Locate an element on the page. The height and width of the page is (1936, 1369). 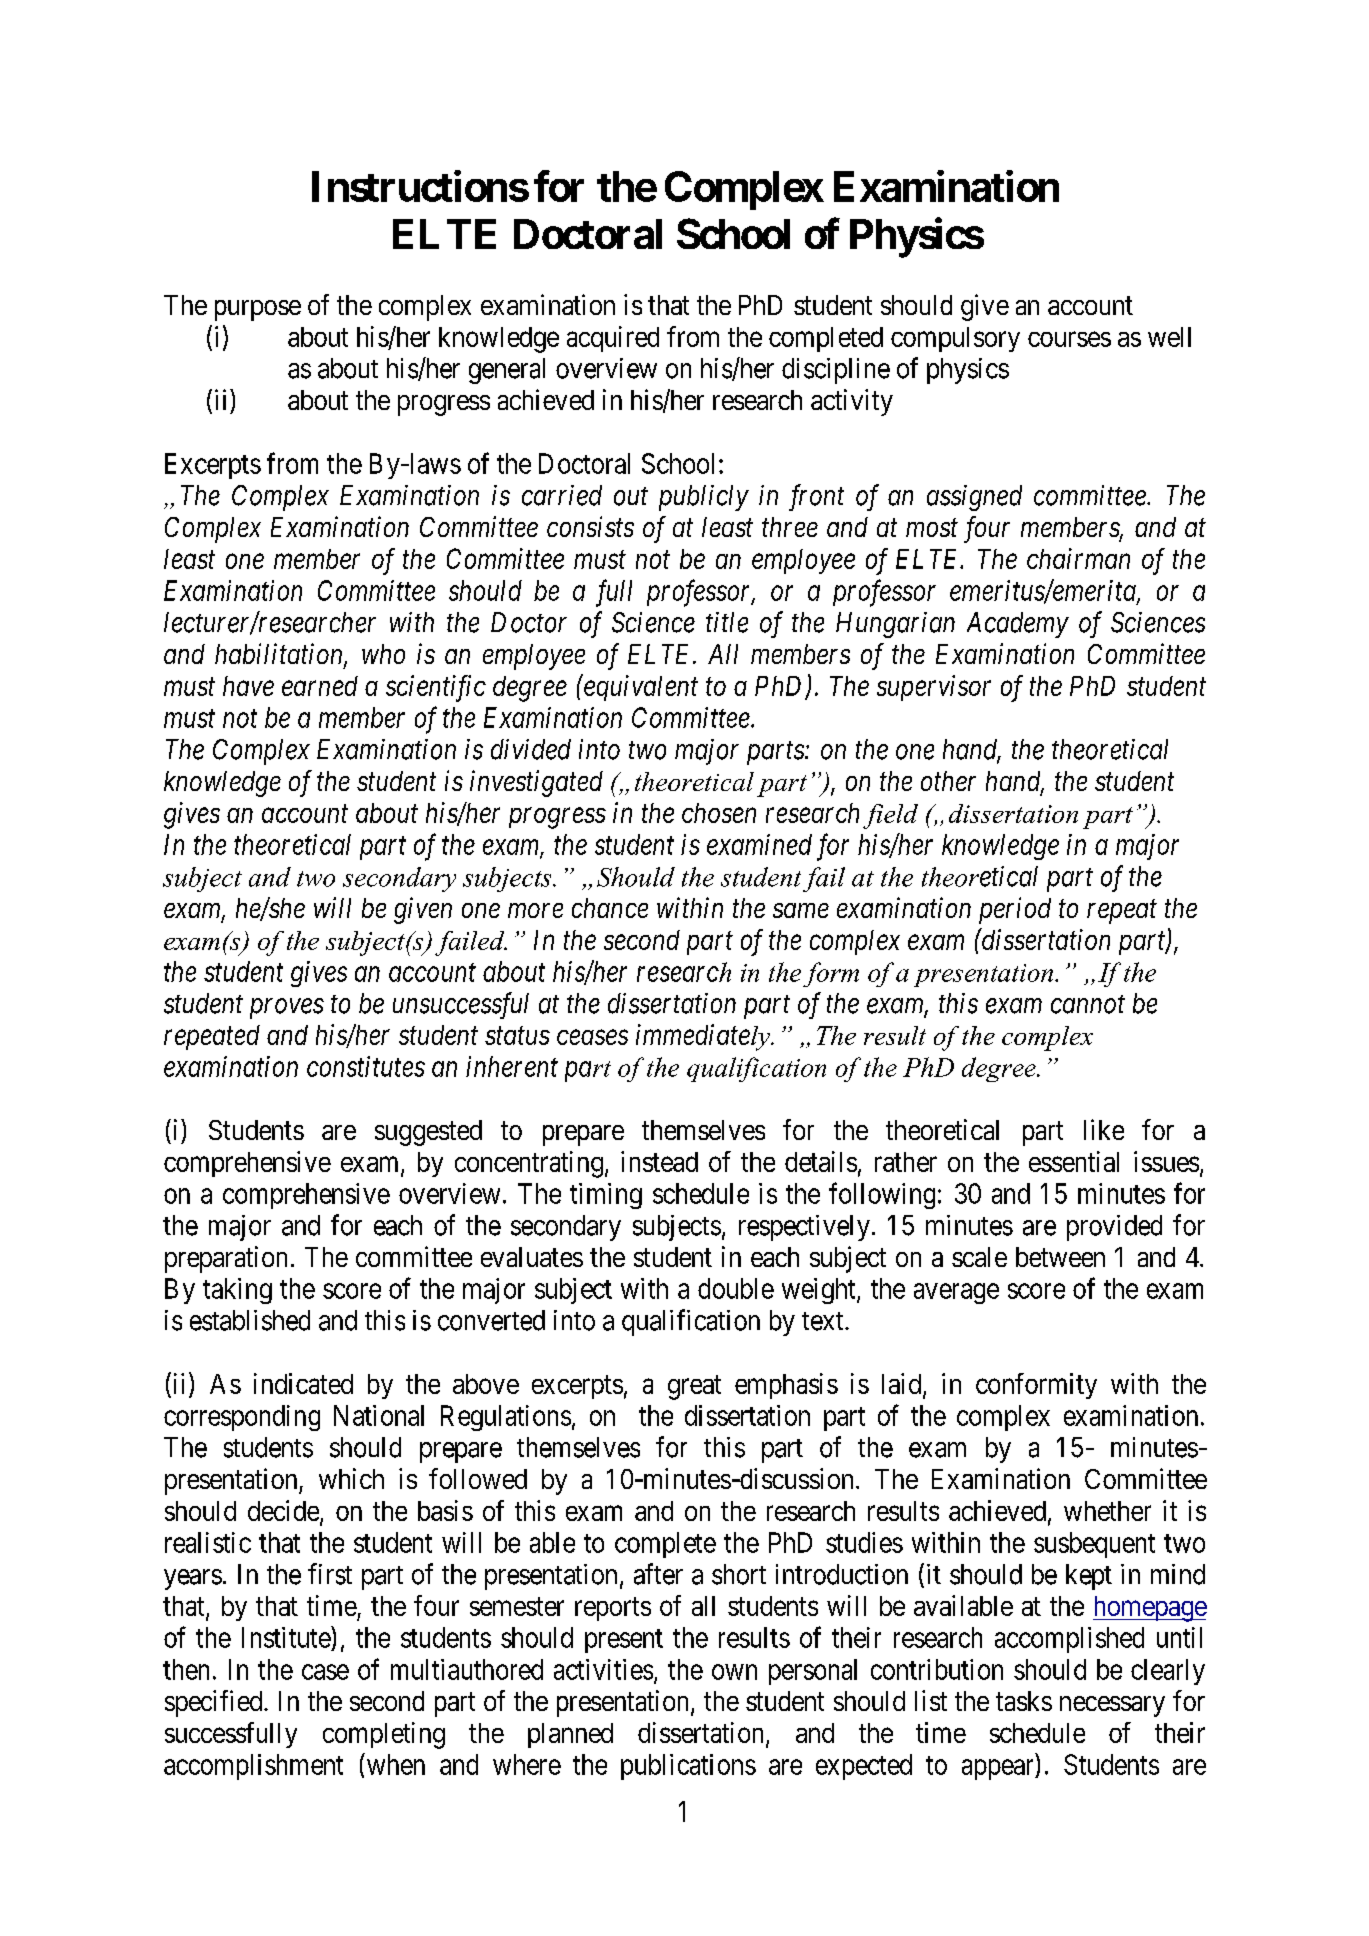
cannot is located at coordinates (1088, 1005).
